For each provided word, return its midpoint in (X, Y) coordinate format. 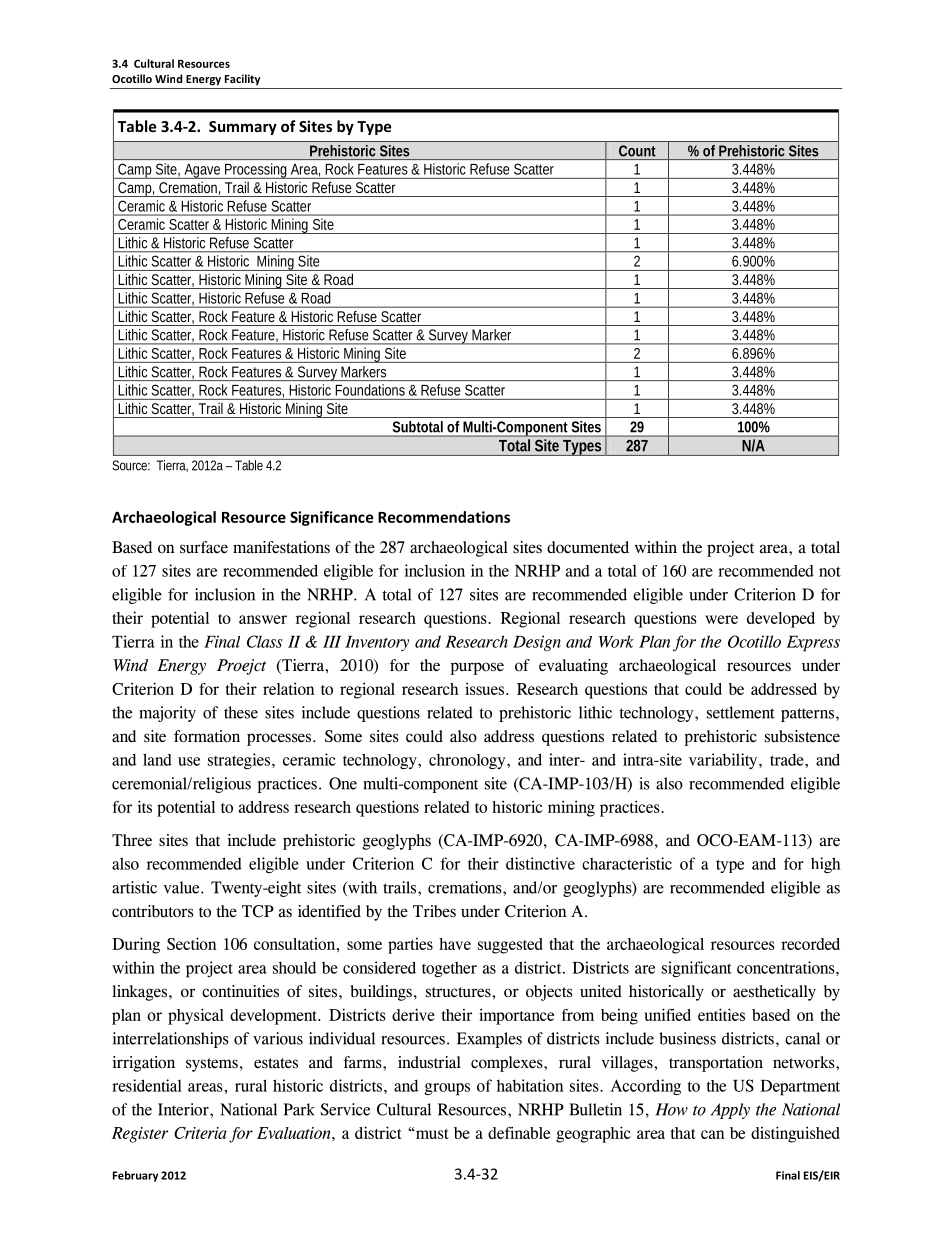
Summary (243, 128)
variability (724, 761)
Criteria (200, 1133)
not (830, 571)
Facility (242, 79)
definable (519, 1132)
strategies (239, 761)
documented (588, 547)
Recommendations (444, 517)
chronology (468, 761)
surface (204, 547)
